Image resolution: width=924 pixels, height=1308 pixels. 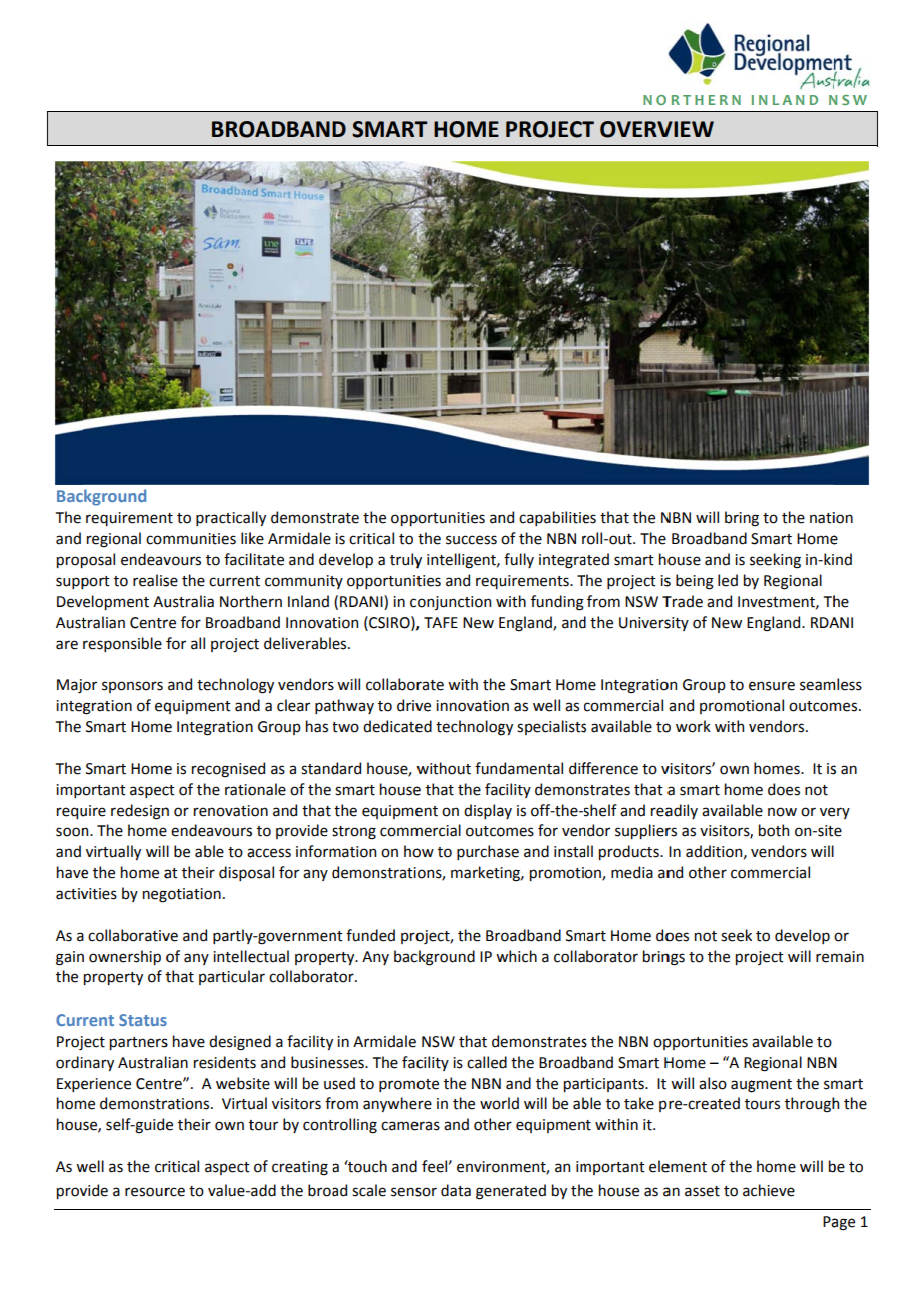 What do you see at coordinates (487, 1062) in the screenshot?
I see `called` at bounding box center [487, 1062].
